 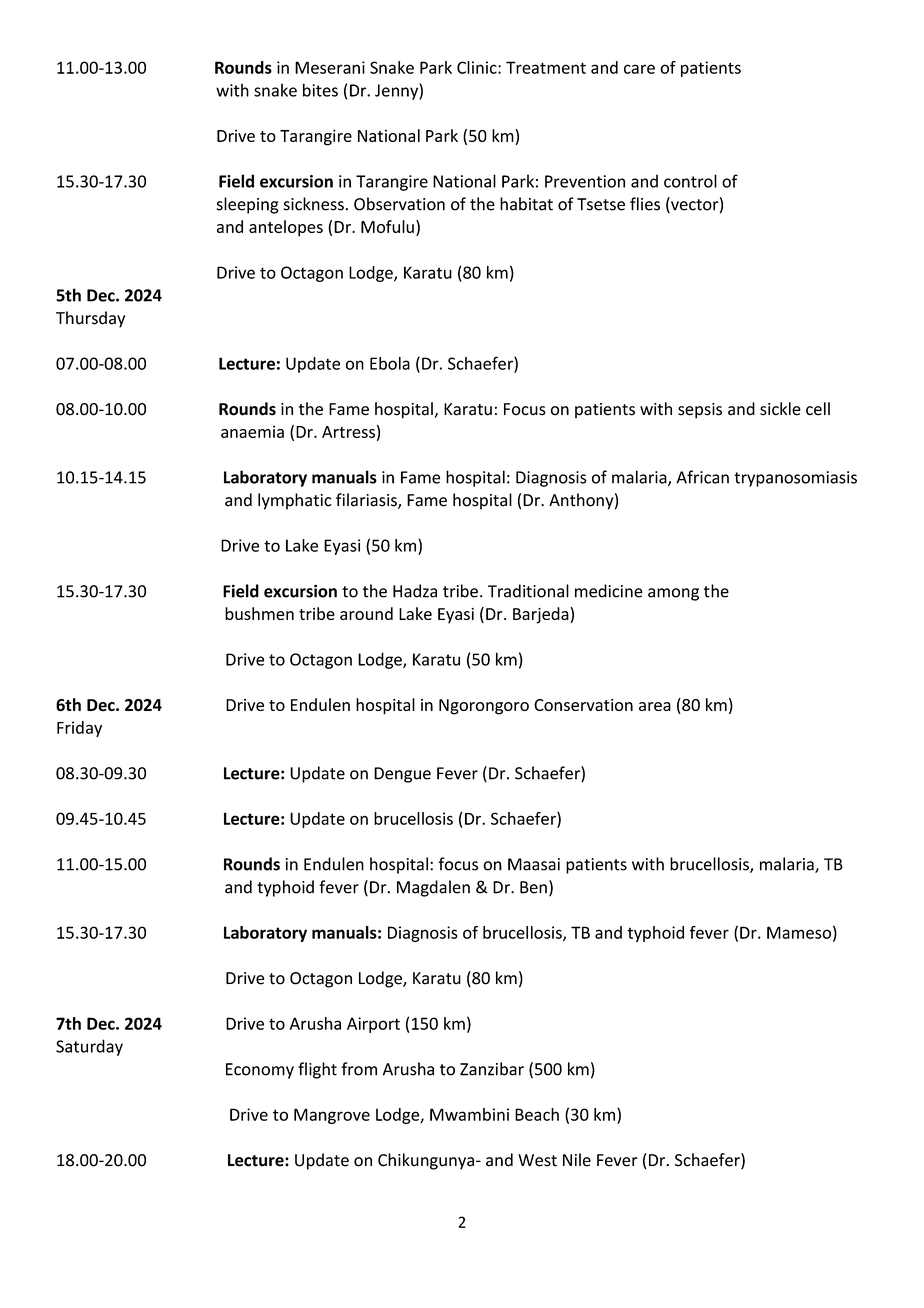 I want to click on around, so click(x=366, y=613).
